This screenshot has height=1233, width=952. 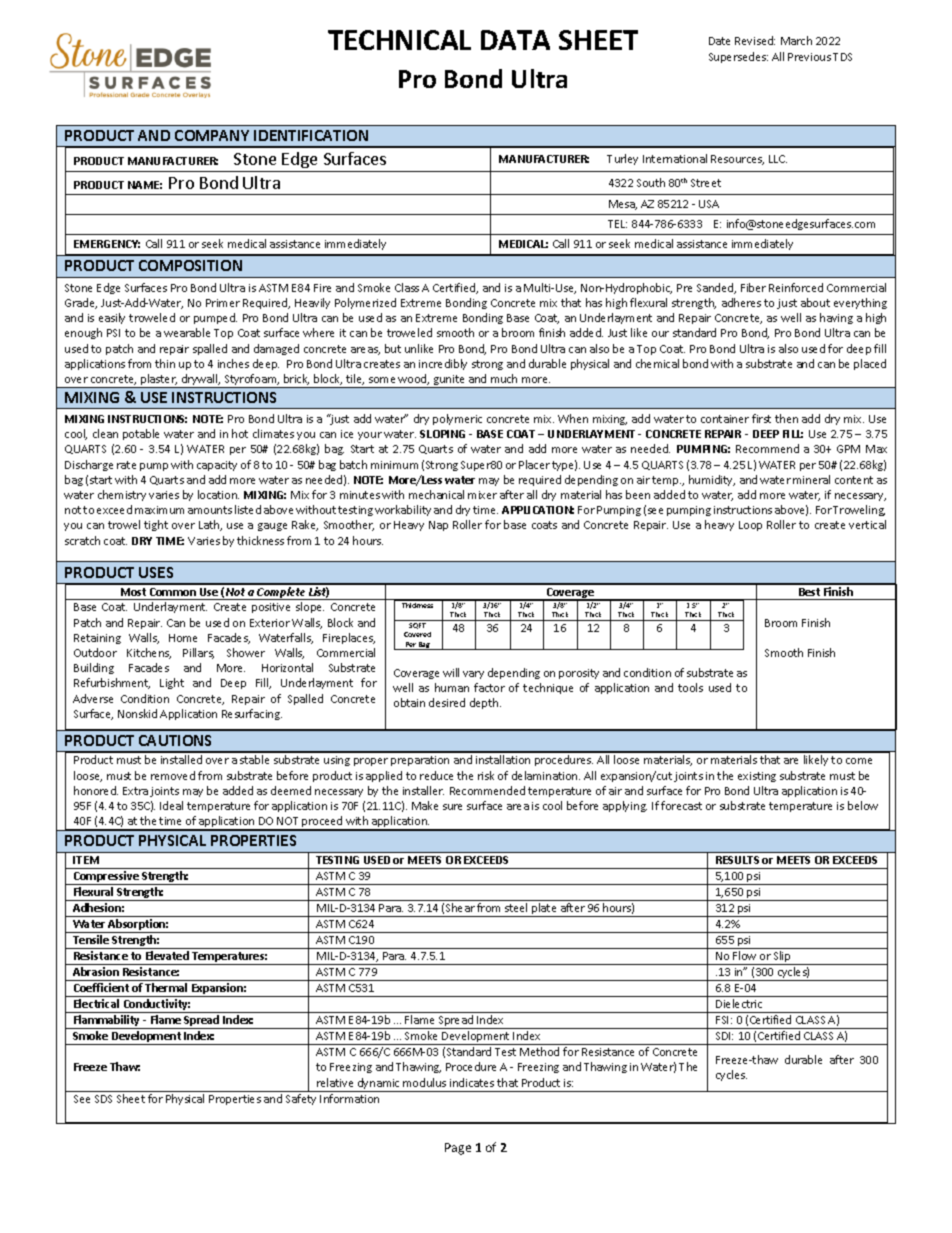 I want to click on DATA, so click(x=515, y=40).
